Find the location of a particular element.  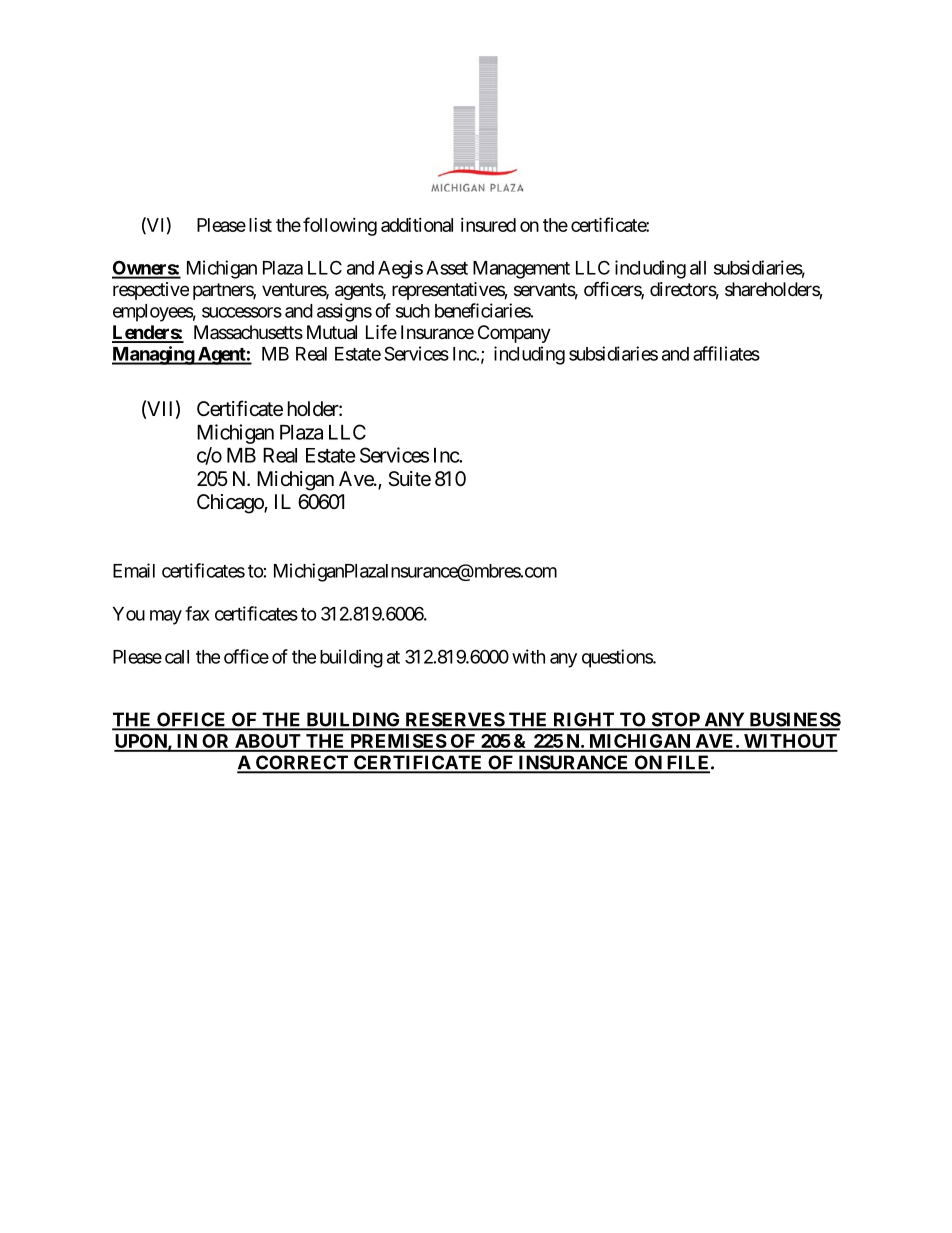

Chicago is located at coordinates (231, 504).
